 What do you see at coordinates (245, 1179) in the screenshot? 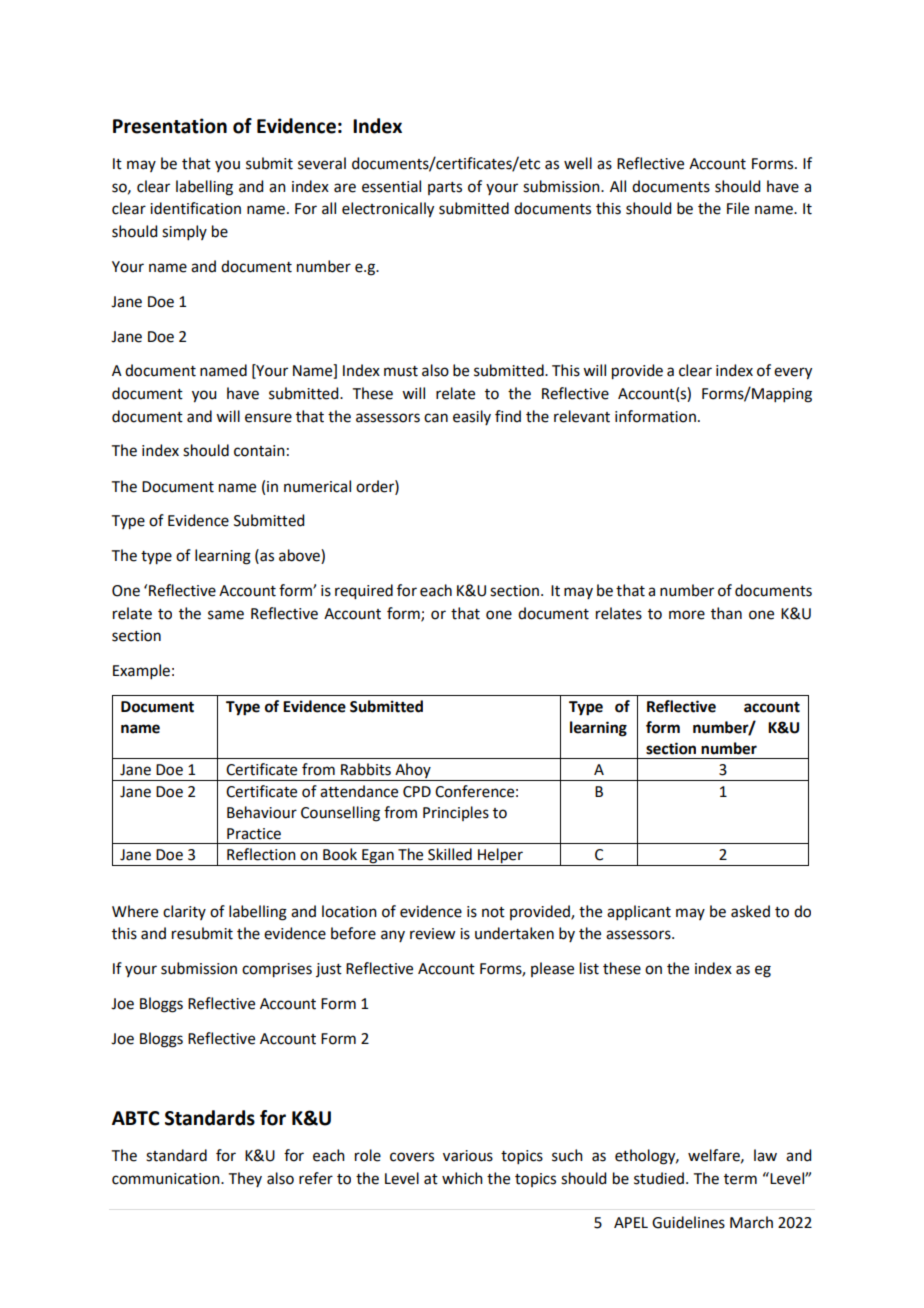
I see `They` at bounding box center [245, 1179].
